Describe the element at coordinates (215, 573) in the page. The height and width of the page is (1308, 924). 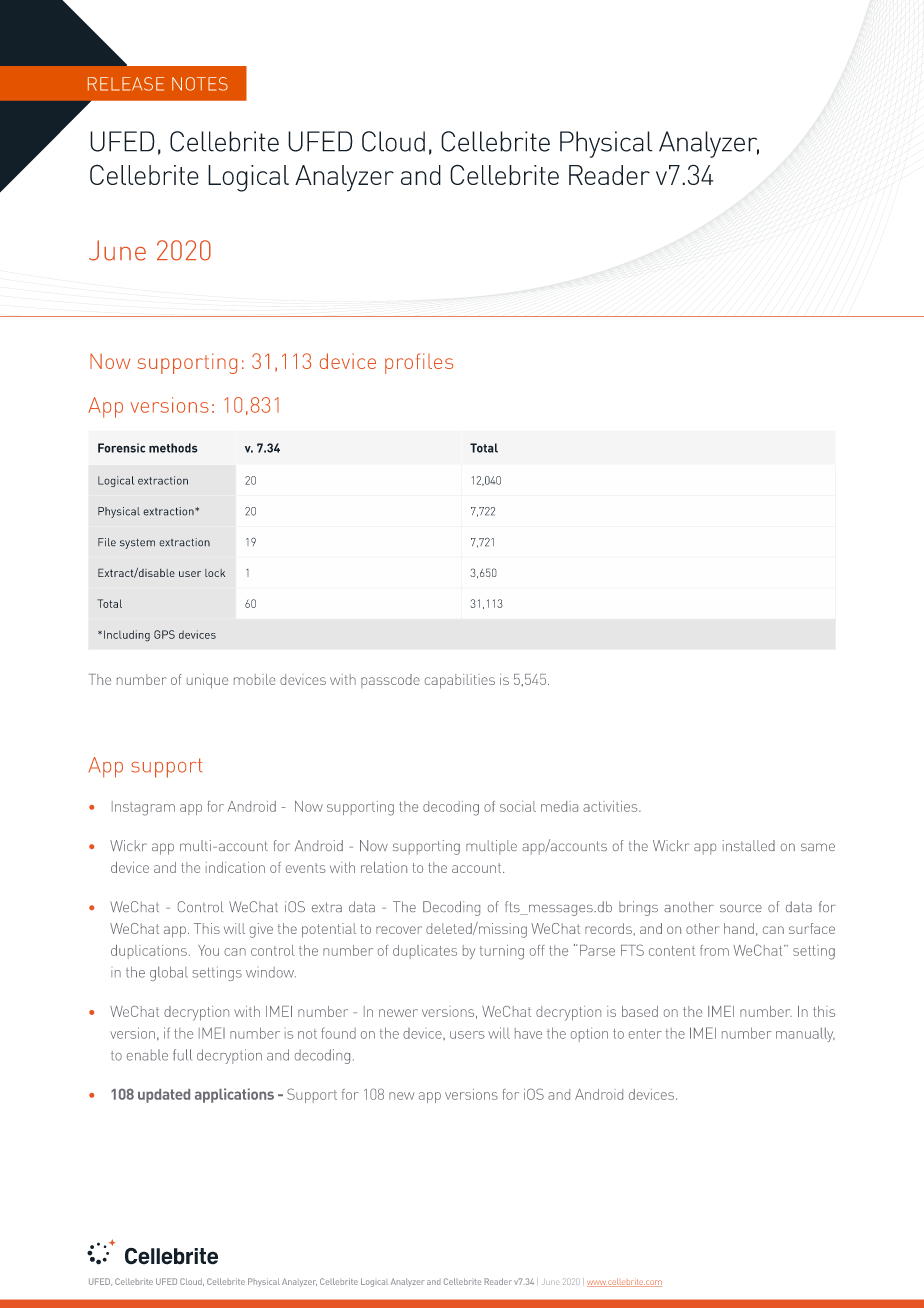
I see `lock` at that location.
